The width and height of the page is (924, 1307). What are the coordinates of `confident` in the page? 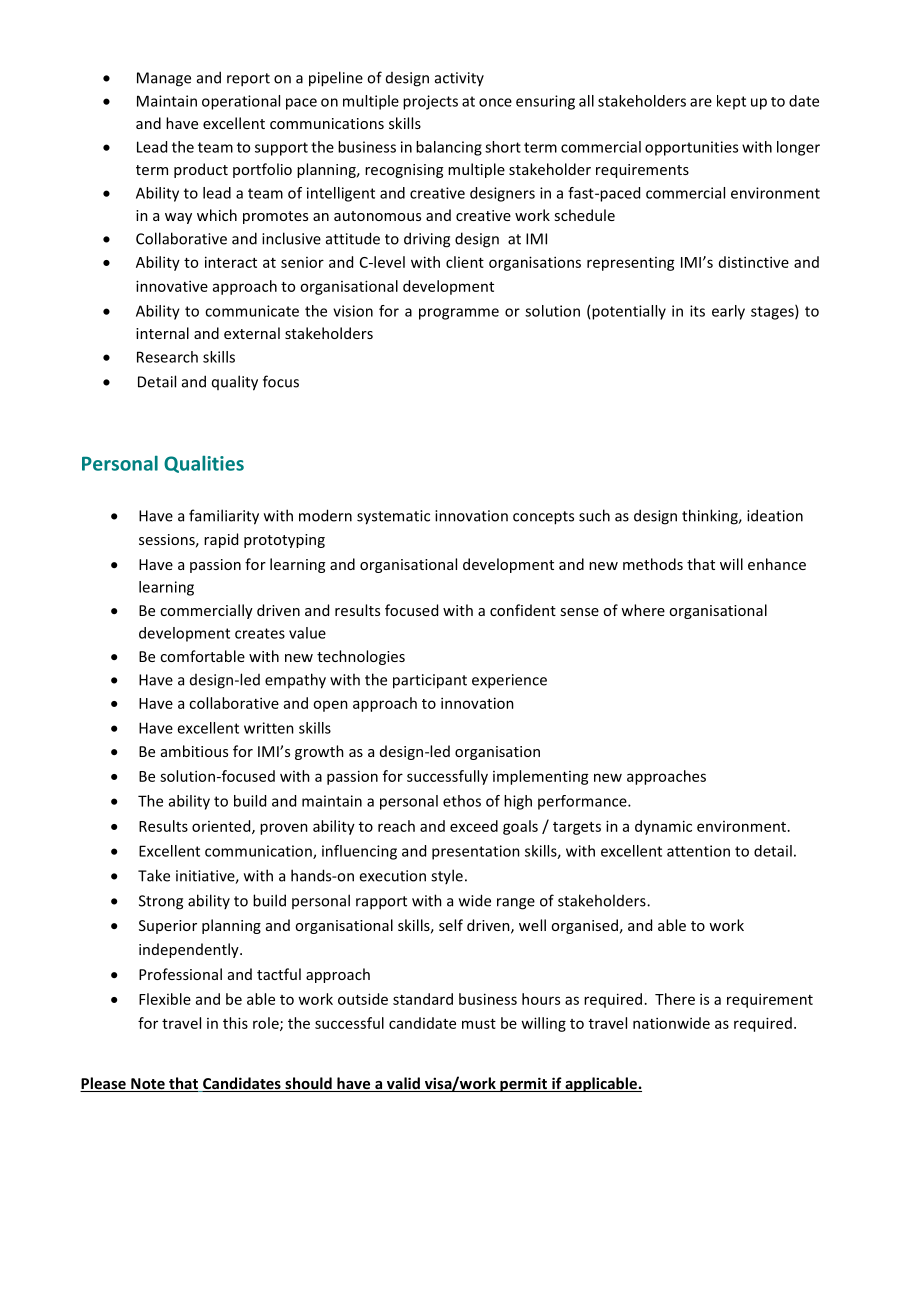 It's located at (523, 610).
